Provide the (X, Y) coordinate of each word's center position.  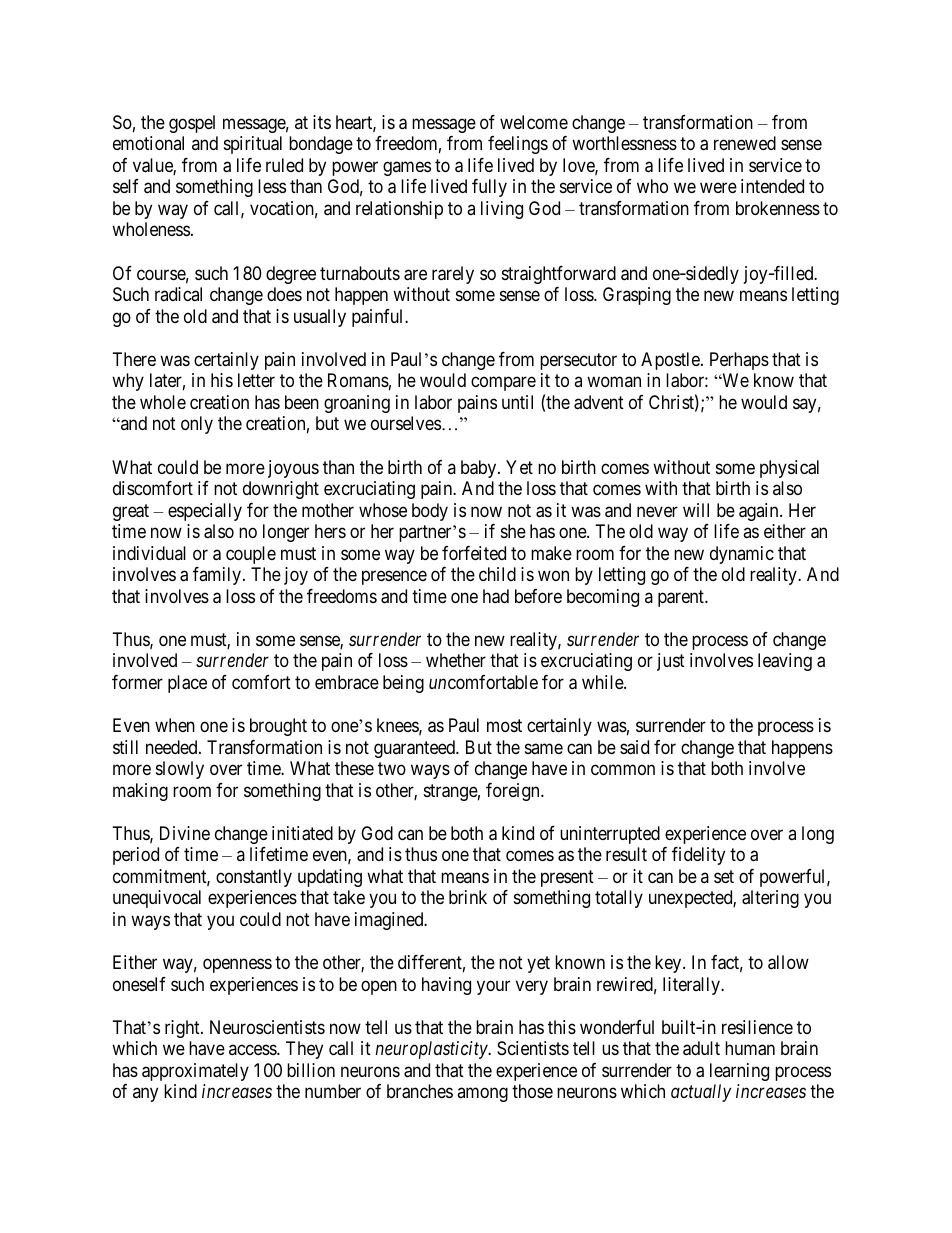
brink (468, 897)
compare (503, 384)
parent (682, 598)
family (218, 576)
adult (701, 1048)
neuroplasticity (432, 1050)
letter (256, 380)
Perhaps (739, 361)
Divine (185, 833)
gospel (192, 124)
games (407, 168)
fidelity (698, 856)
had (496, 596)
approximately (195, 1072)
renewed (745, 143)
